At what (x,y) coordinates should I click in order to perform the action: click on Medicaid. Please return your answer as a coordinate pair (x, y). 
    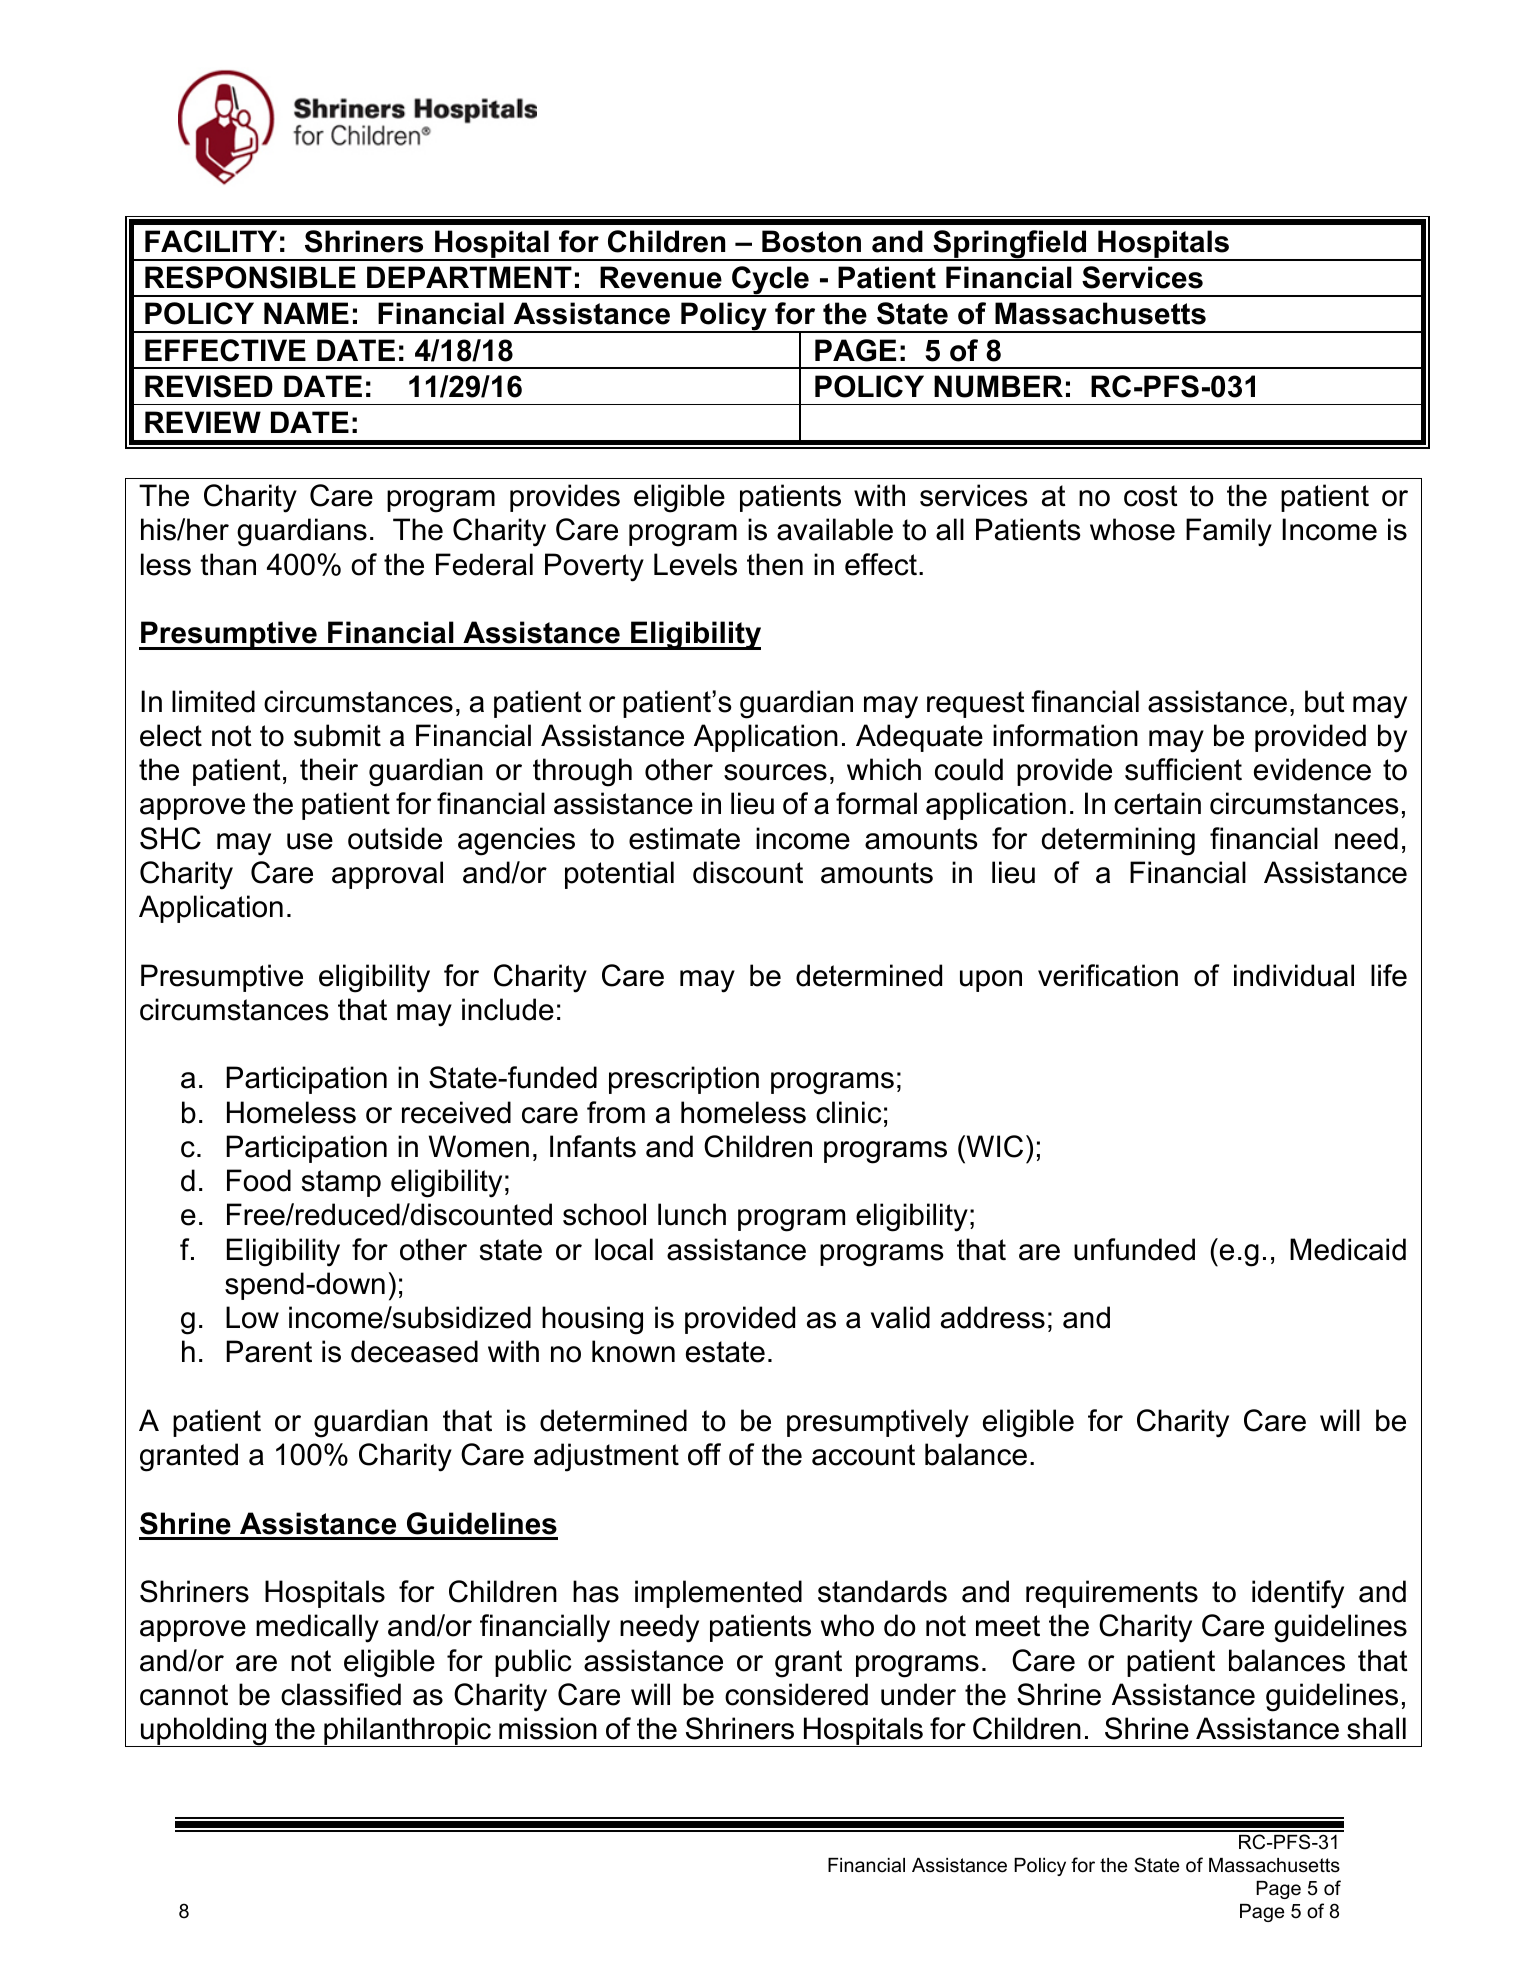
    Looking at the image, I should click on (1348, 1249).
